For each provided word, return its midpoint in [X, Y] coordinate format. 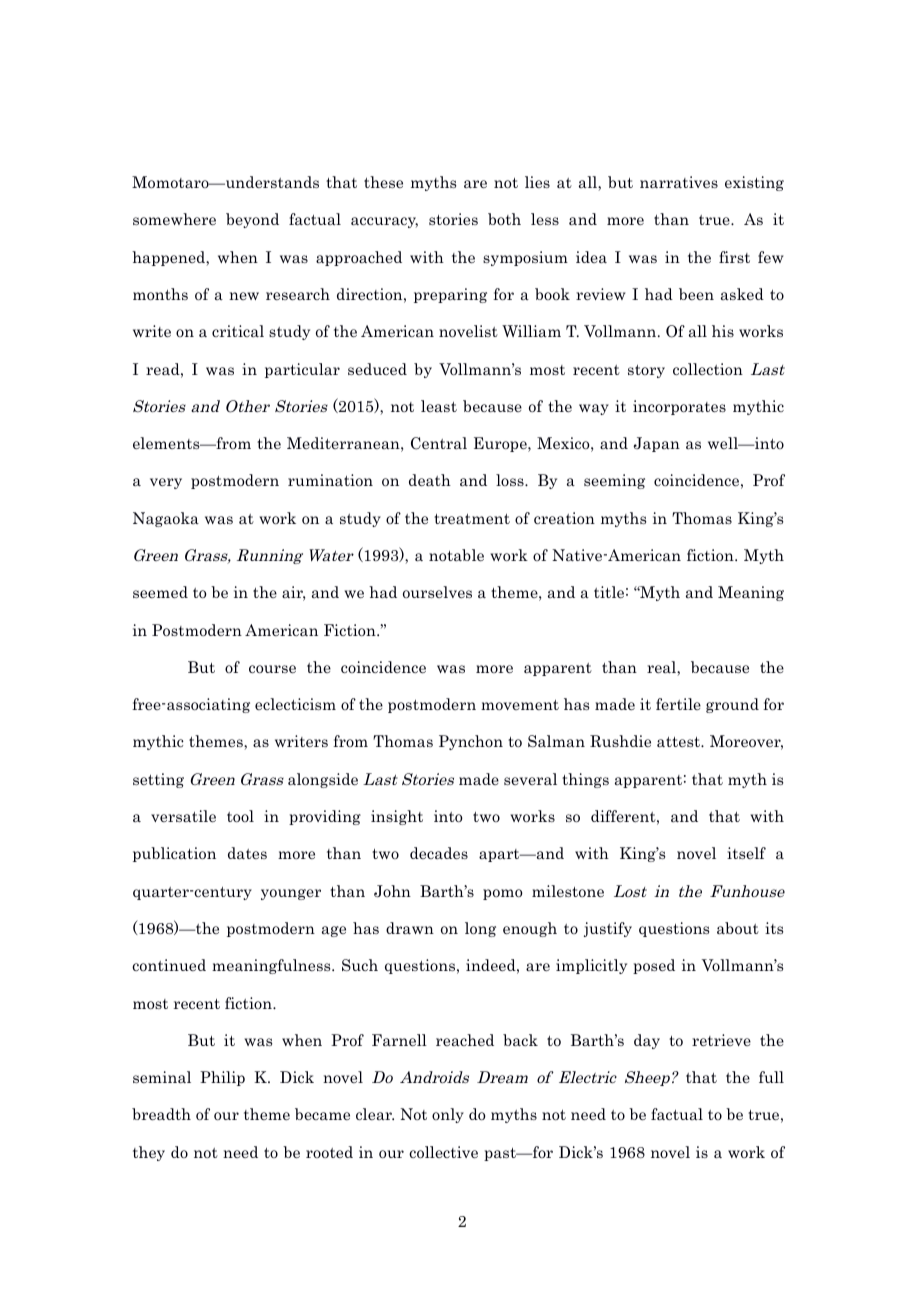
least [439, 406]
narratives [679, 182]
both [504, 219]
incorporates [679, 407]
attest [679, 742]
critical [238, 331]
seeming [614, 481]
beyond [252, 220]
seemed [160, 592]
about [738, 928]
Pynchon [471, 742]
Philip [222, 1078]
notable [456, 555]
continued [169, 965]
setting [158, 780]
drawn [410, 928]
